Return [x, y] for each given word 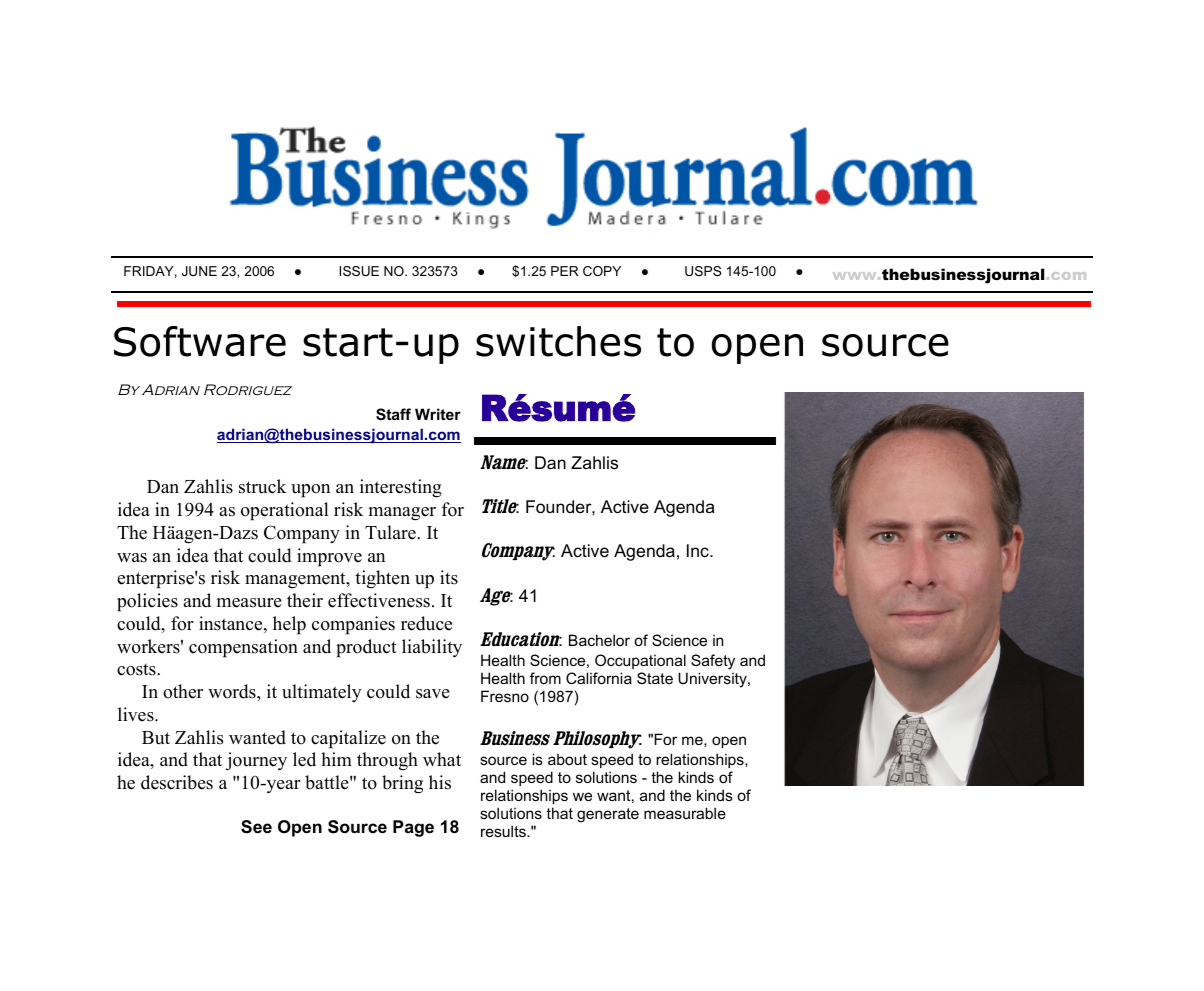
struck [262, 486]
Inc [699, 550]
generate [608, 815]
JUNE [199, 271]
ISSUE [359, 271]
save [433, 694]
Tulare [391, 532]
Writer [438, 414]
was [132, 558]
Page [413, 828]
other [183, 691]
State [655, 678]
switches [558, 341]
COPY [602, 271]
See [256, 827]
